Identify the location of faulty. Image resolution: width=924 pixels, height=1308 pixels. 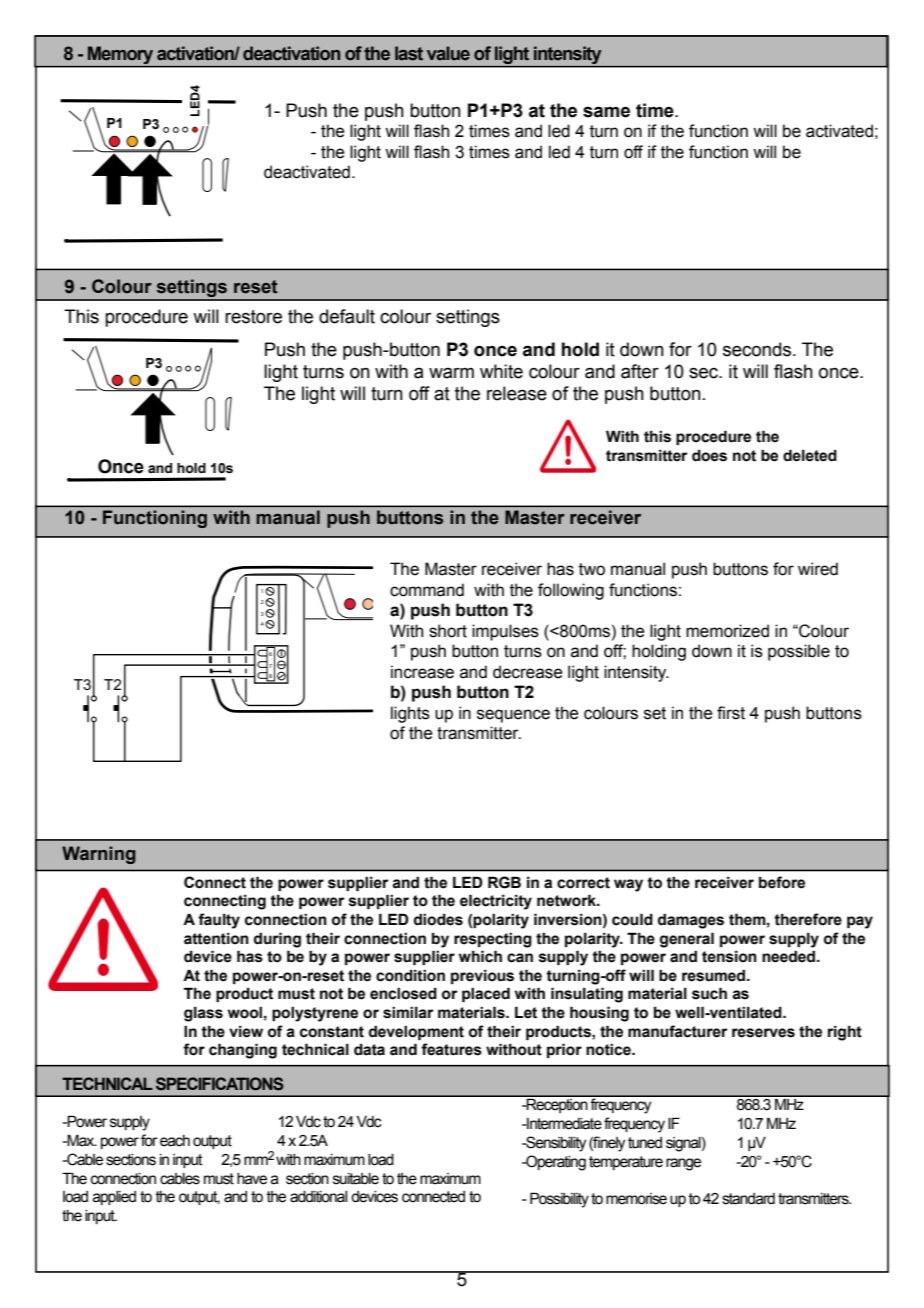
(219, 921).
